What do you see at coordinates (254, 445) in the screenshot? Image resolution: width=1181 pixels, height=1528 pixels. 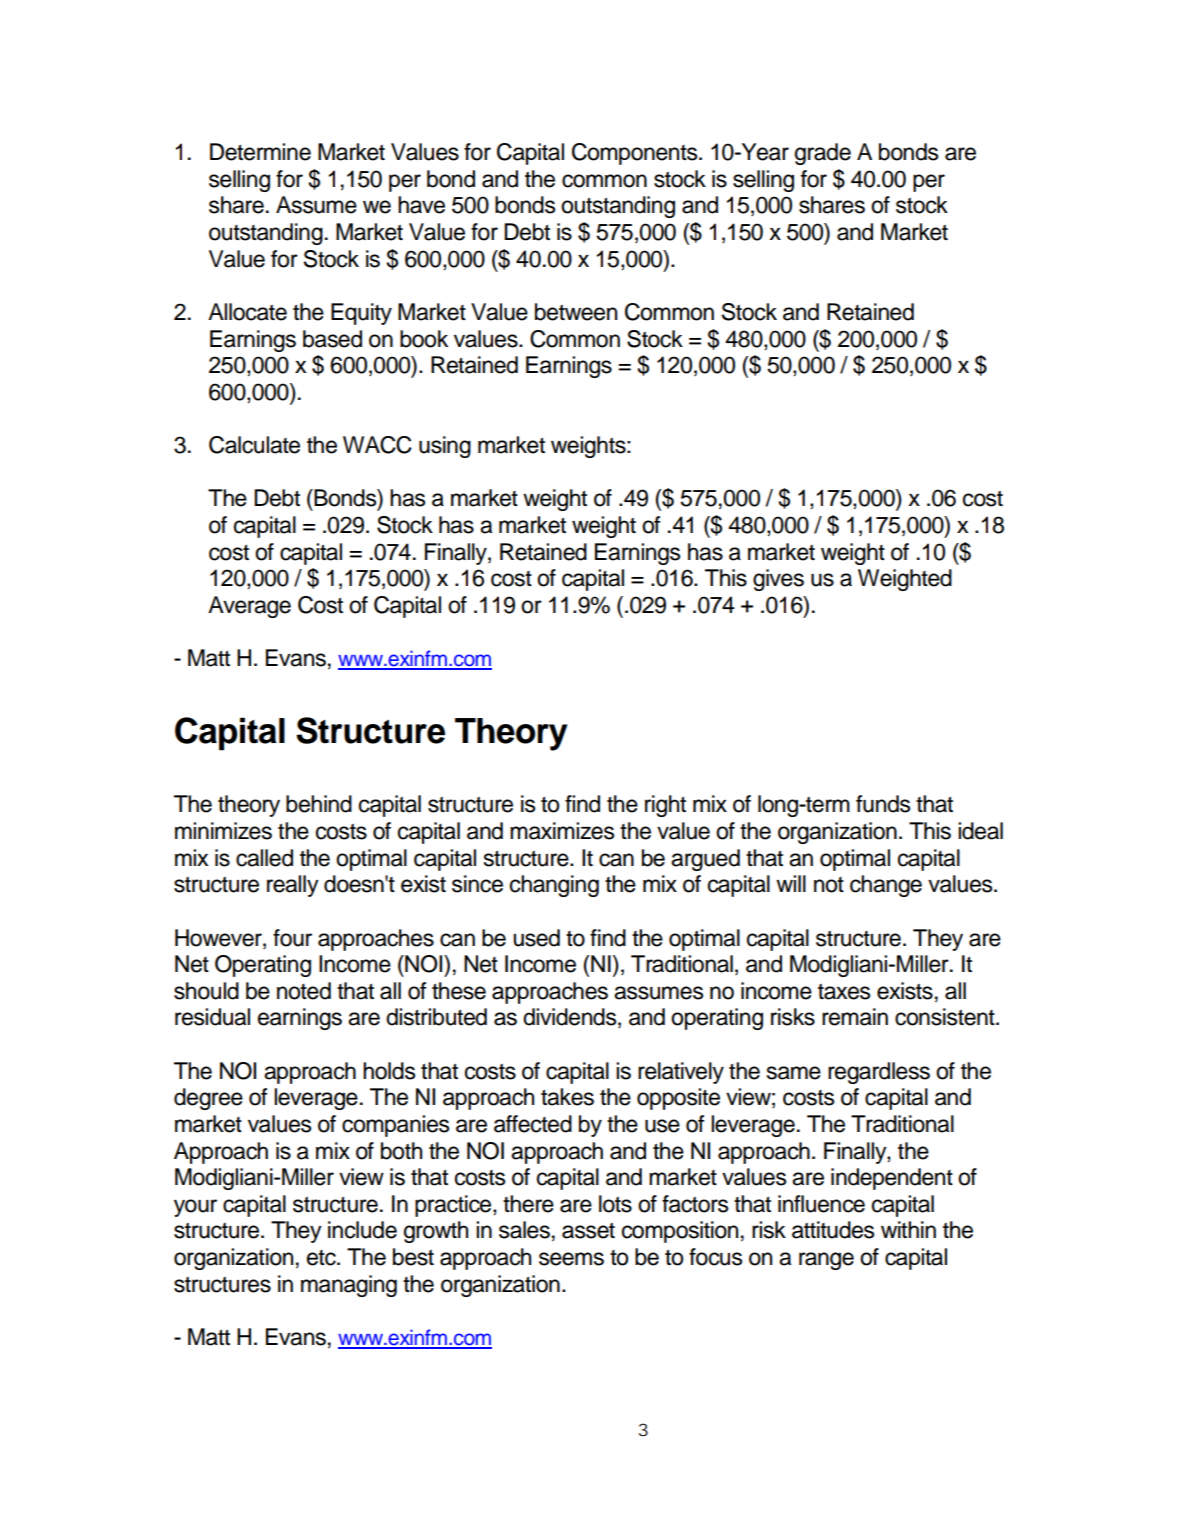 I see `Calculate` at bounding box center [254, 445].
